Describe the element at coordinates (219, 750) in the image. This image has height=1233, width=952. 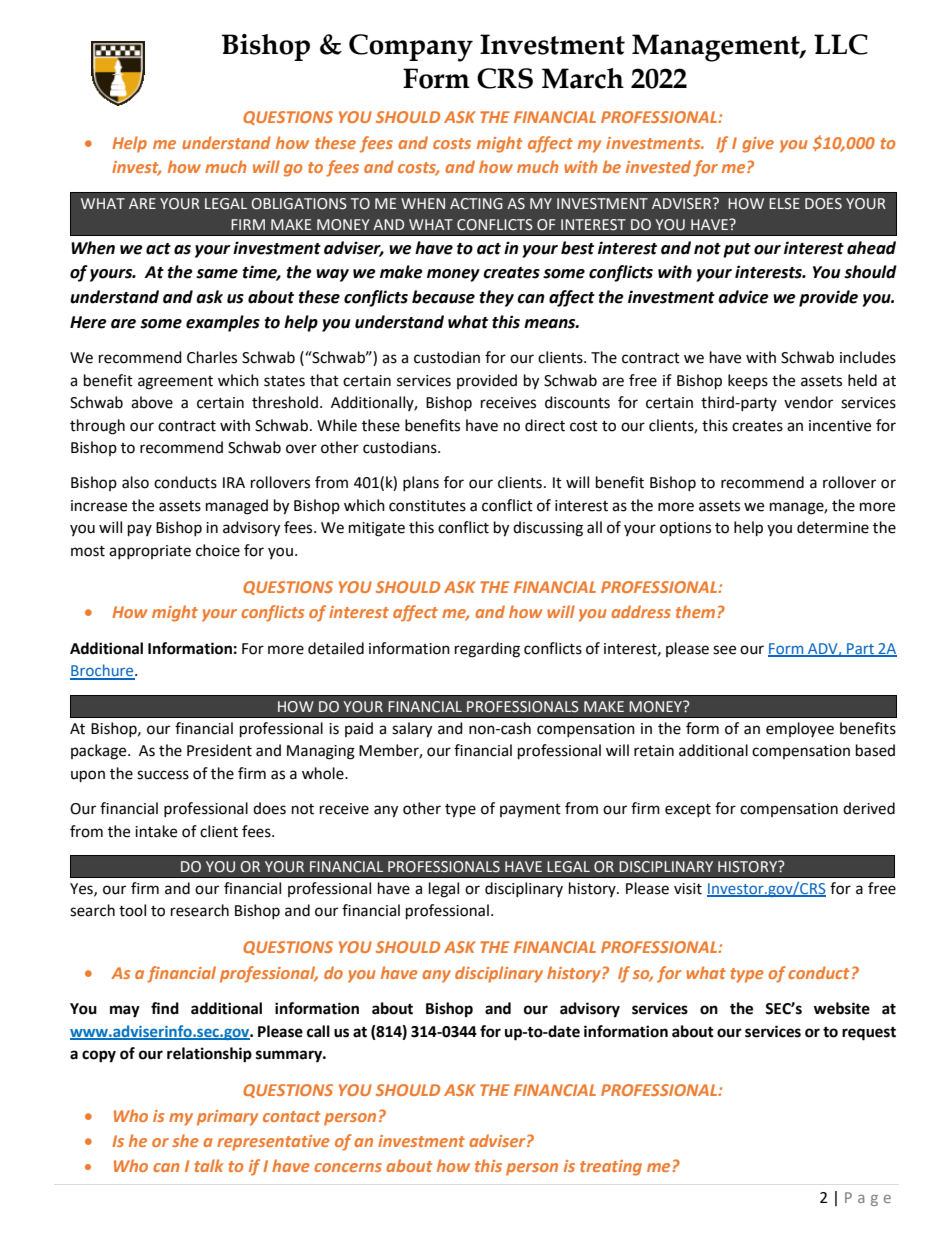
I see `President` at that location.
